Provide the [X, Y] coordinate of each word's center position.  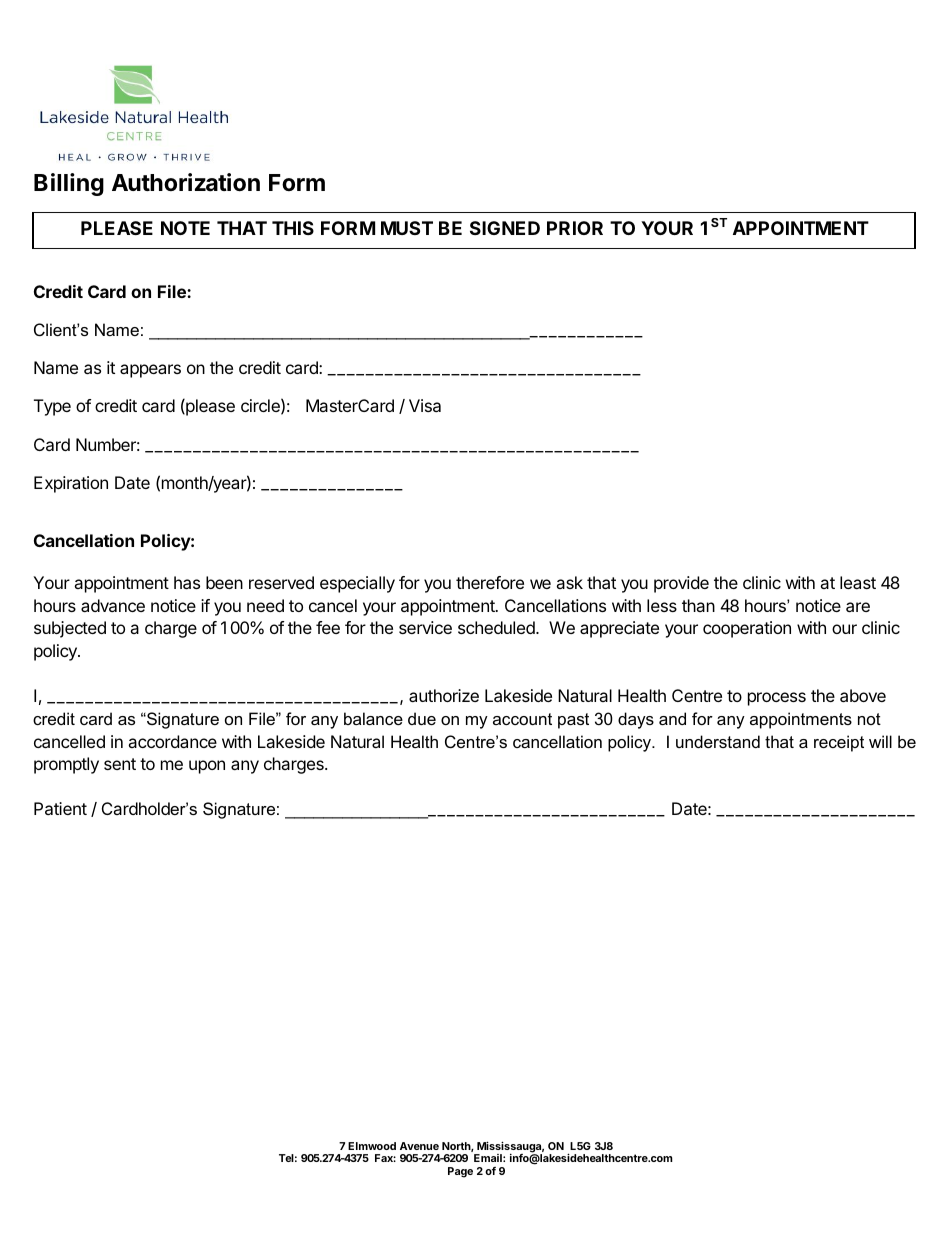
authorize [444, 695]
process [777, 699]
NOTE [185, 228]
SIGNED [505, 228]
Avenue [419, 1146]
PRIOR [575, 228]
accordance [172, 741]
